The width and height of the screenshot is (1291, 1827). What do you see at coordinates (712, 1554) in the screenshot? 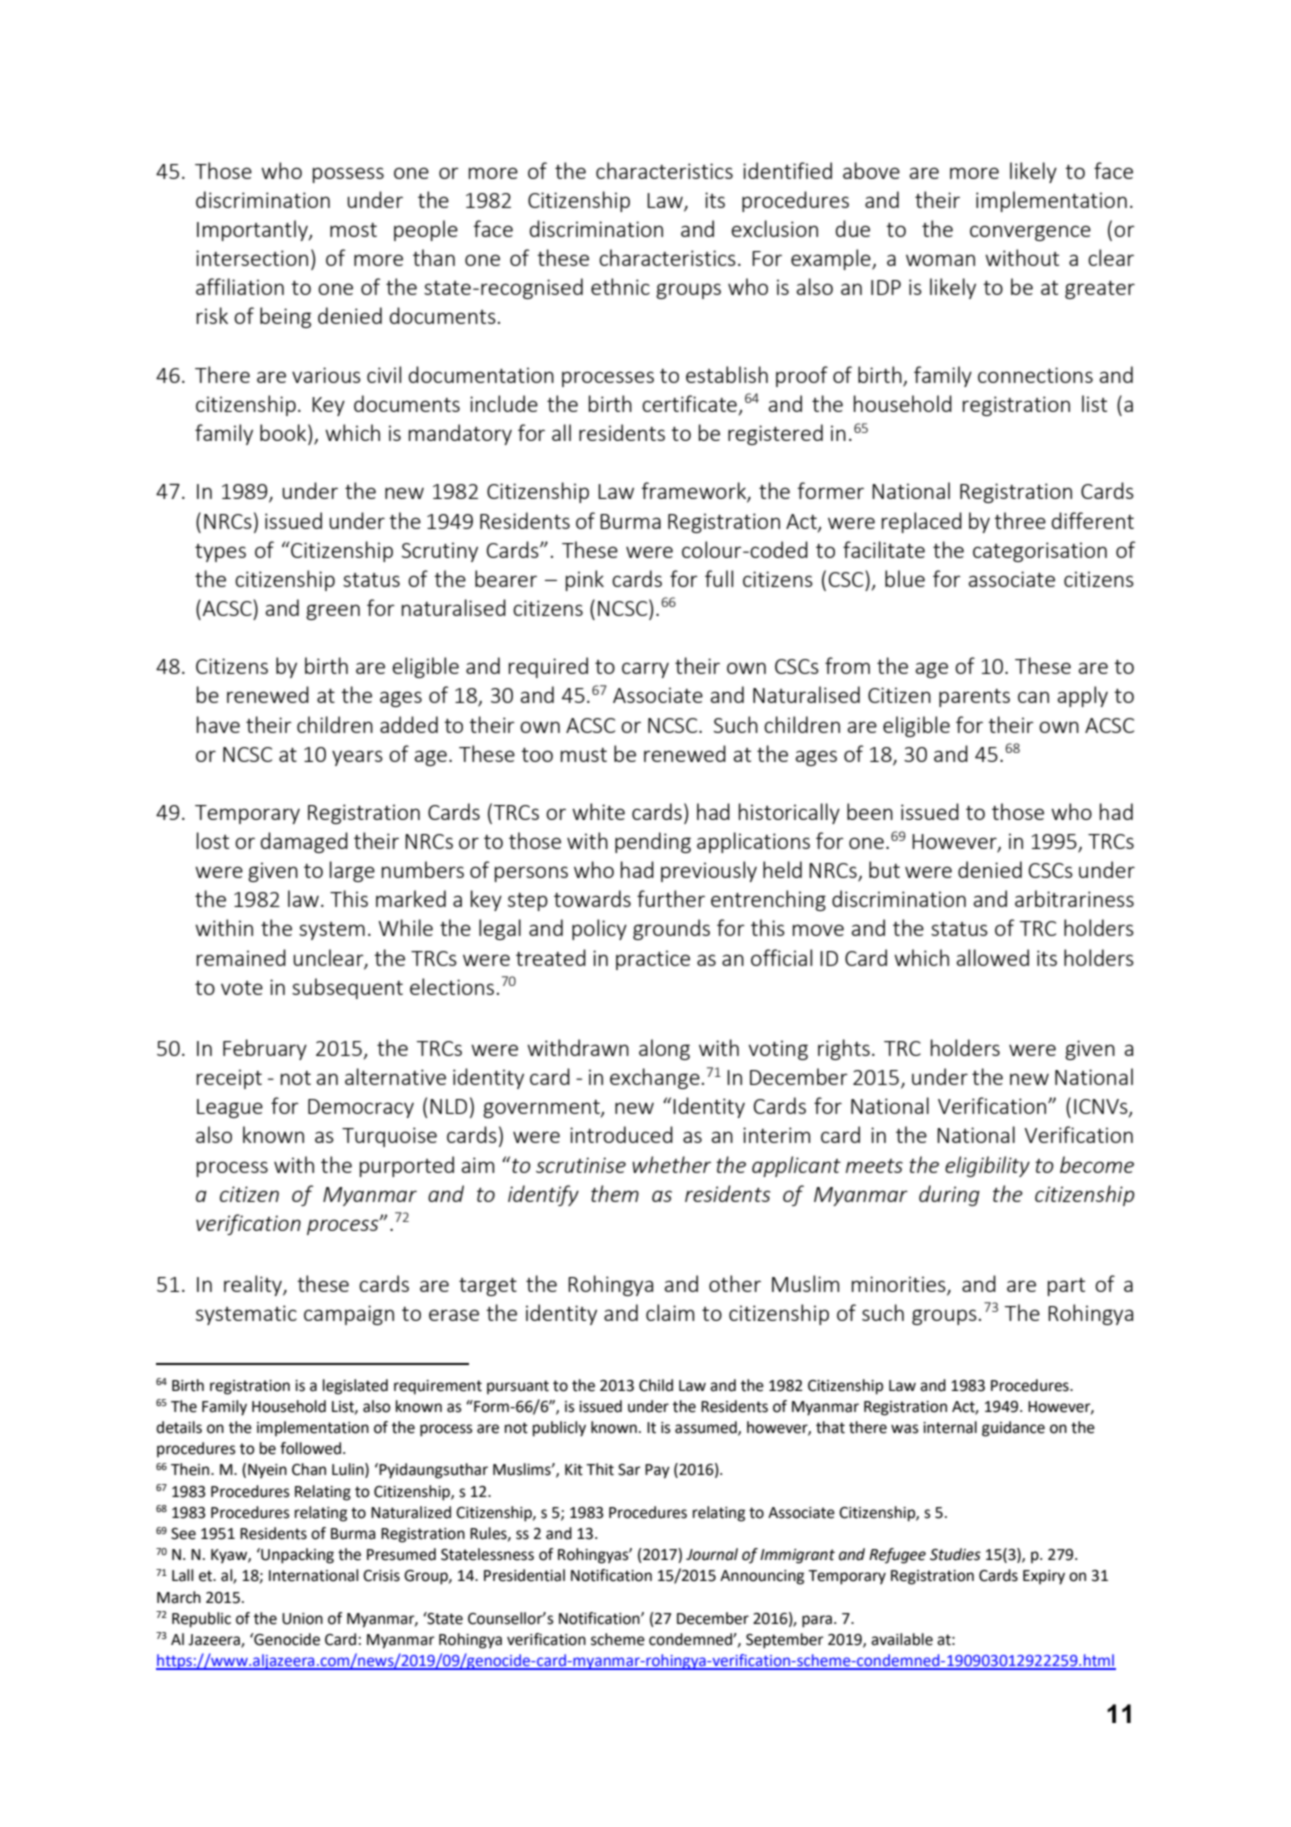
I see `Journal` at bounding box center [712, 1554].
